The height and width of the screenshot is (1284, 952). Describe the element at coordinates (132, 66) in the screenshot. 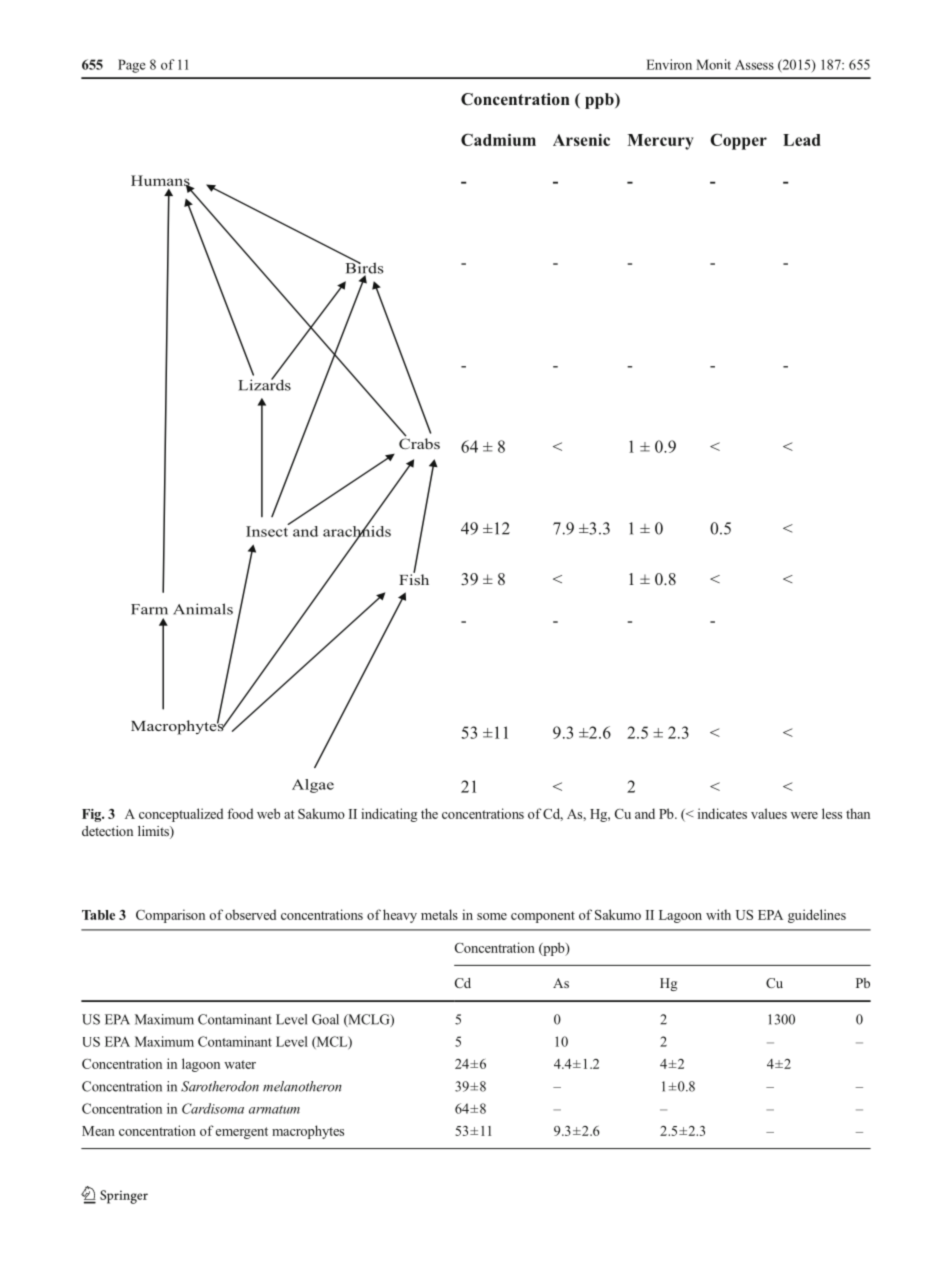

I see `Page` at that location.
